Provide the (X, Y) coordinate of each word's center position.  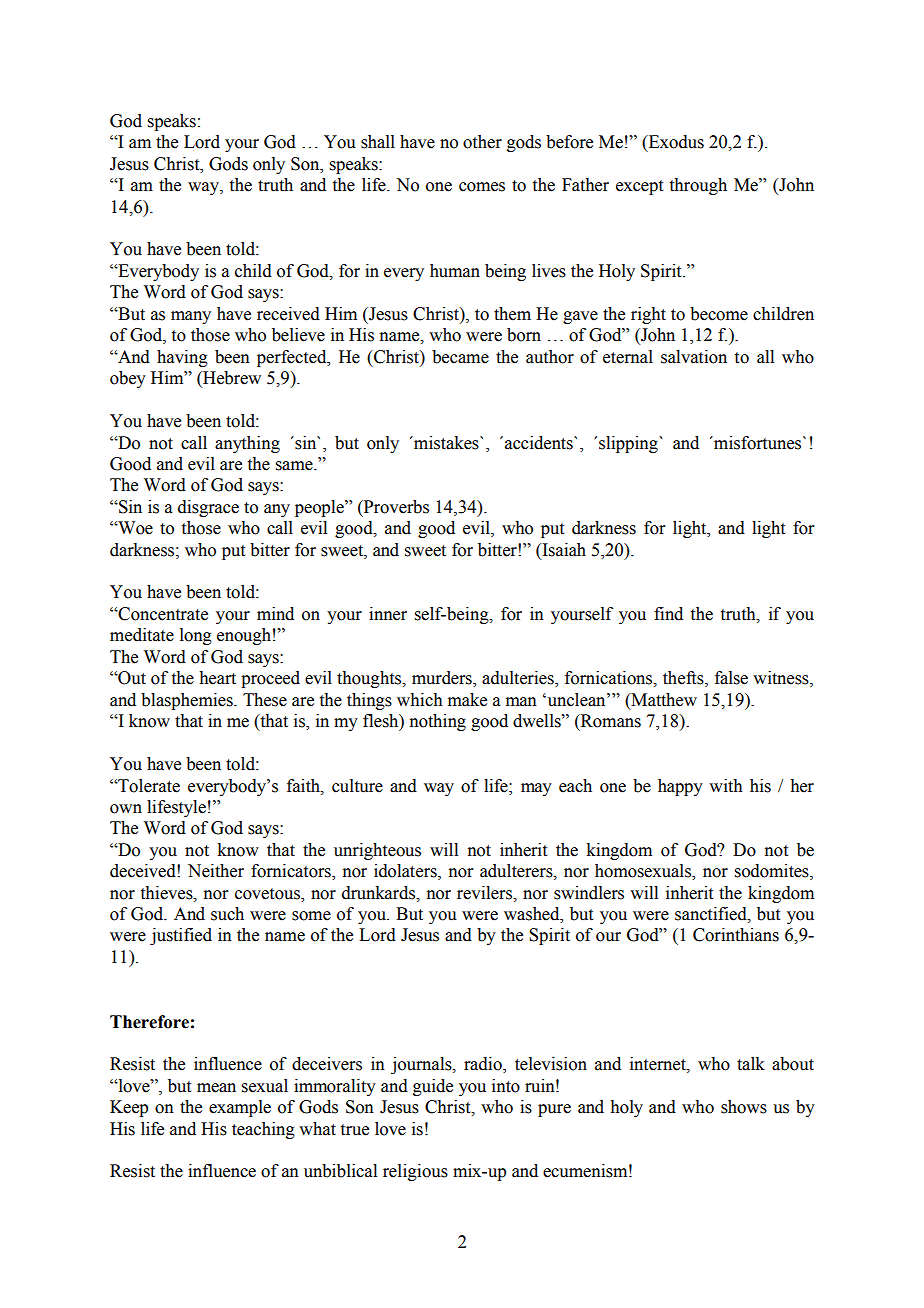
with (726, 786)
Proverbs (395, 507)
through (698, 186)
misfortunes (758, 443)
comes (482, 187)
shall (378, 142)
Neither (216, 871)
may (536, 789)
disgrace (208, 508)
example (240, 1108)
